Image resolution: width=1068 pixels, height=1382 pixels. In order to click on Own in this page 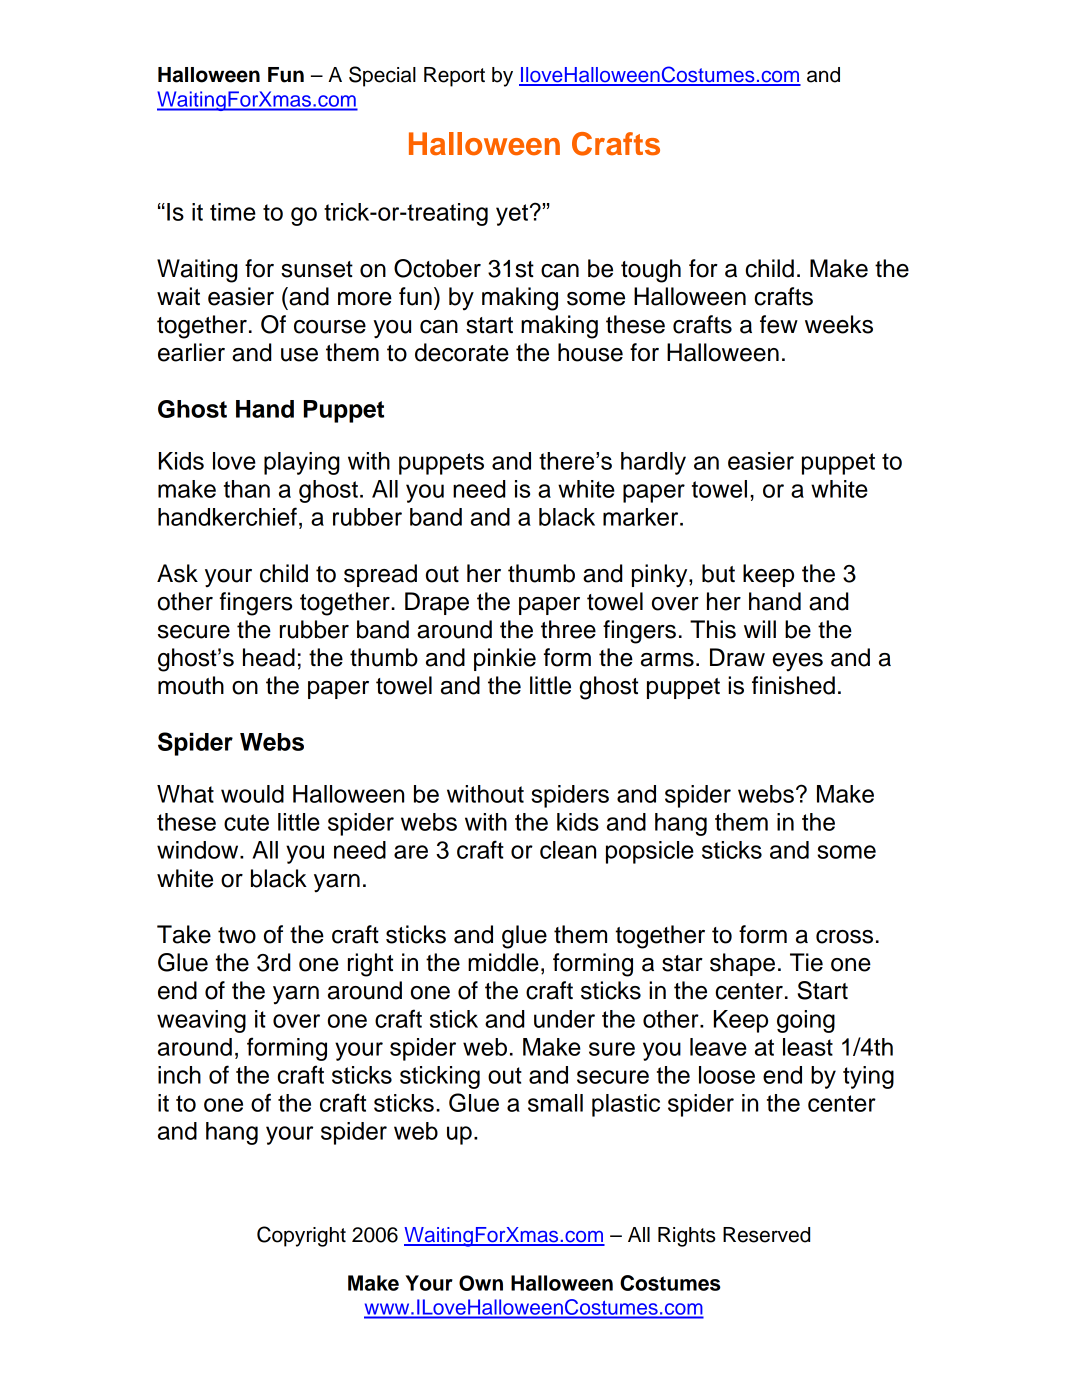, I will do `click(481, 1283)`.
